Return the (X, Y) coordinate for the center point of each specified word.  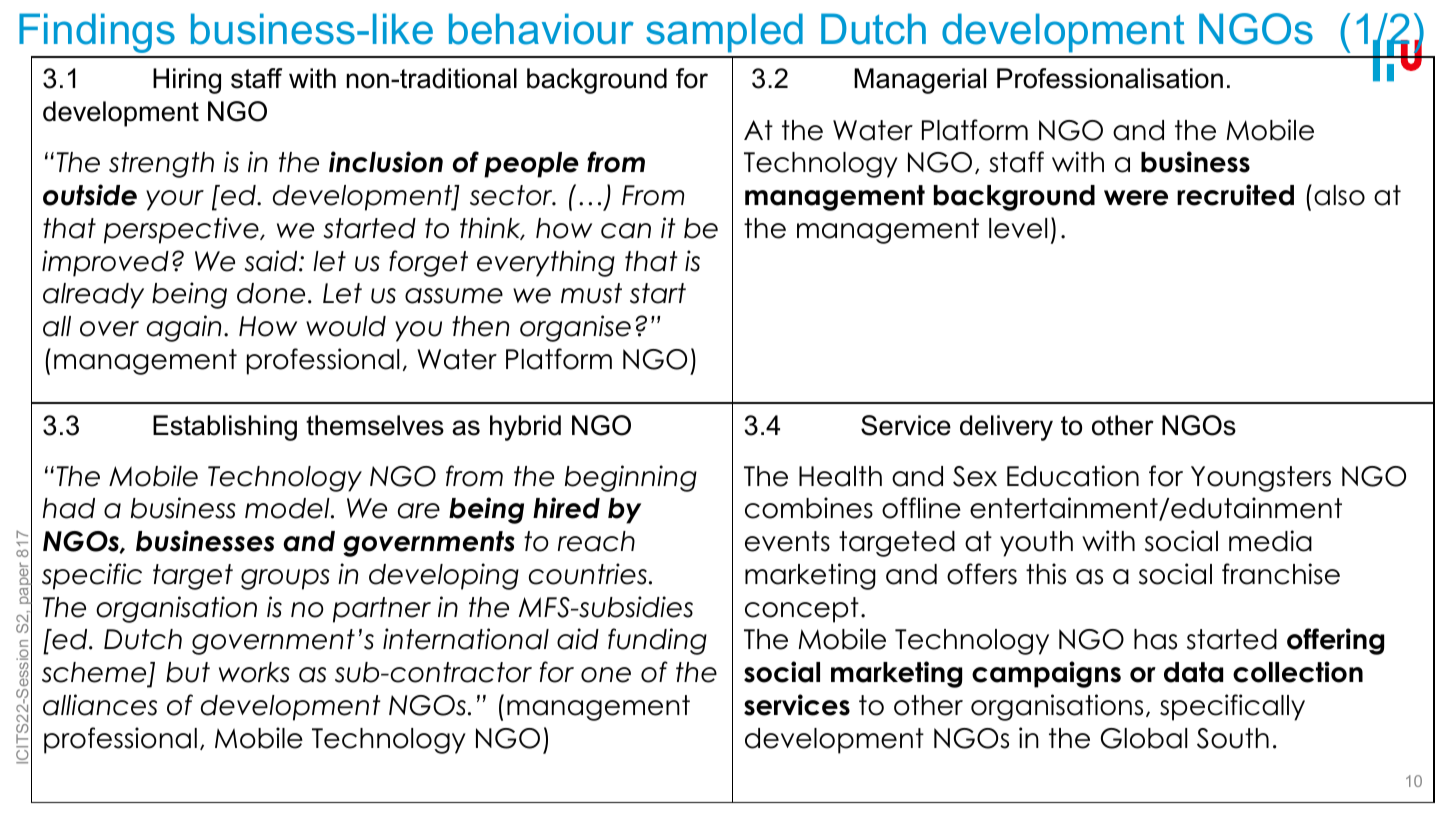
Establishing (225, 428)
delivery (1006, 428)
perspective (182, 230)
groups (285, 579)
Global (1144, 738)
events (787, 541)
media (1270, 541)
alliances (100, 705)
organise (575, 328)
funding (657, 641)
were (1136, 198)
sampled (724, 33)
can (626, 231)
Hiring (187, 81)
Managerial (920, 81)
